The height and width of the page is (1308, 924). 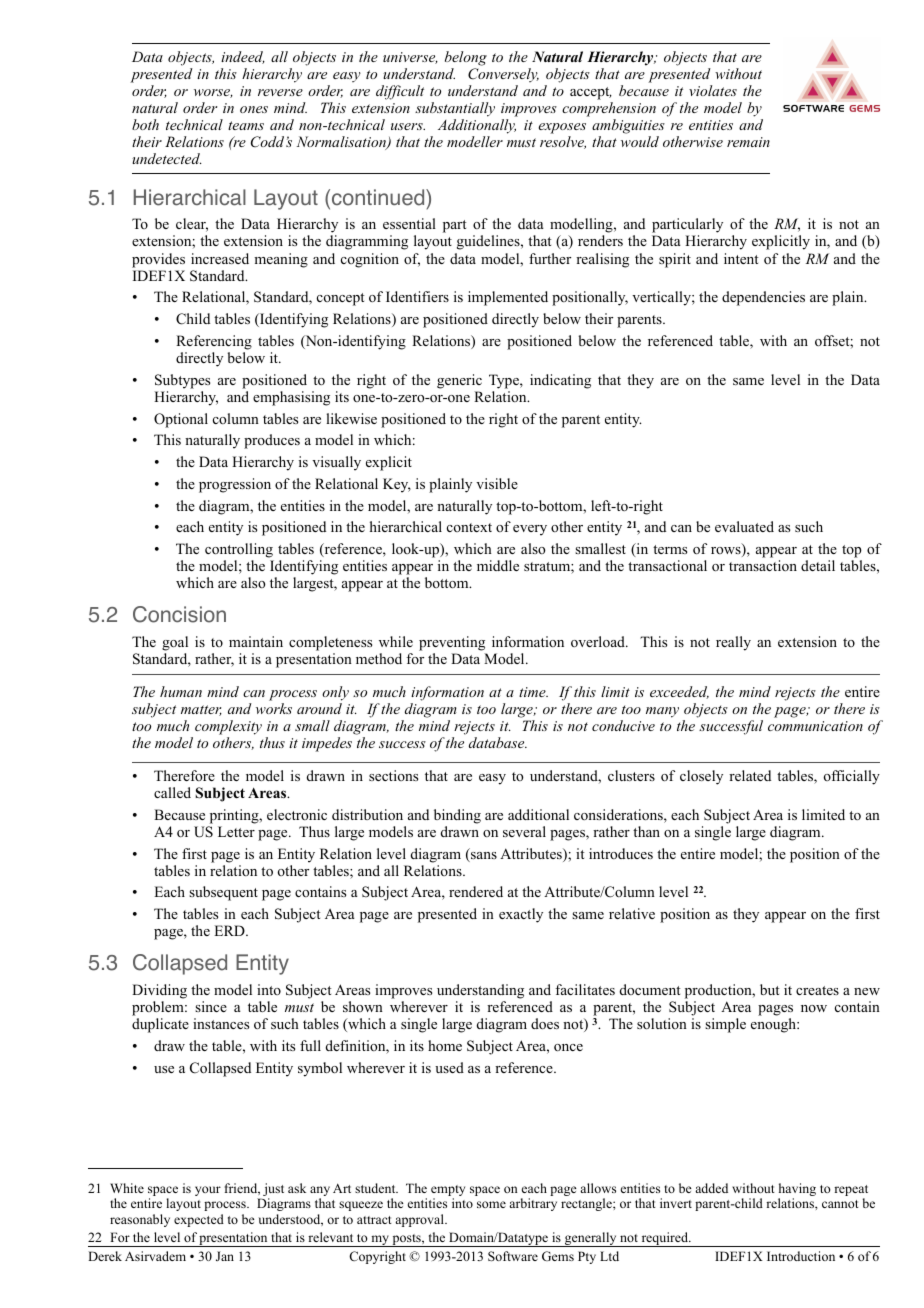 What do you see at coordinates (491, 1204) in the page?
I see `some` at bounding box center [491, 1204].
